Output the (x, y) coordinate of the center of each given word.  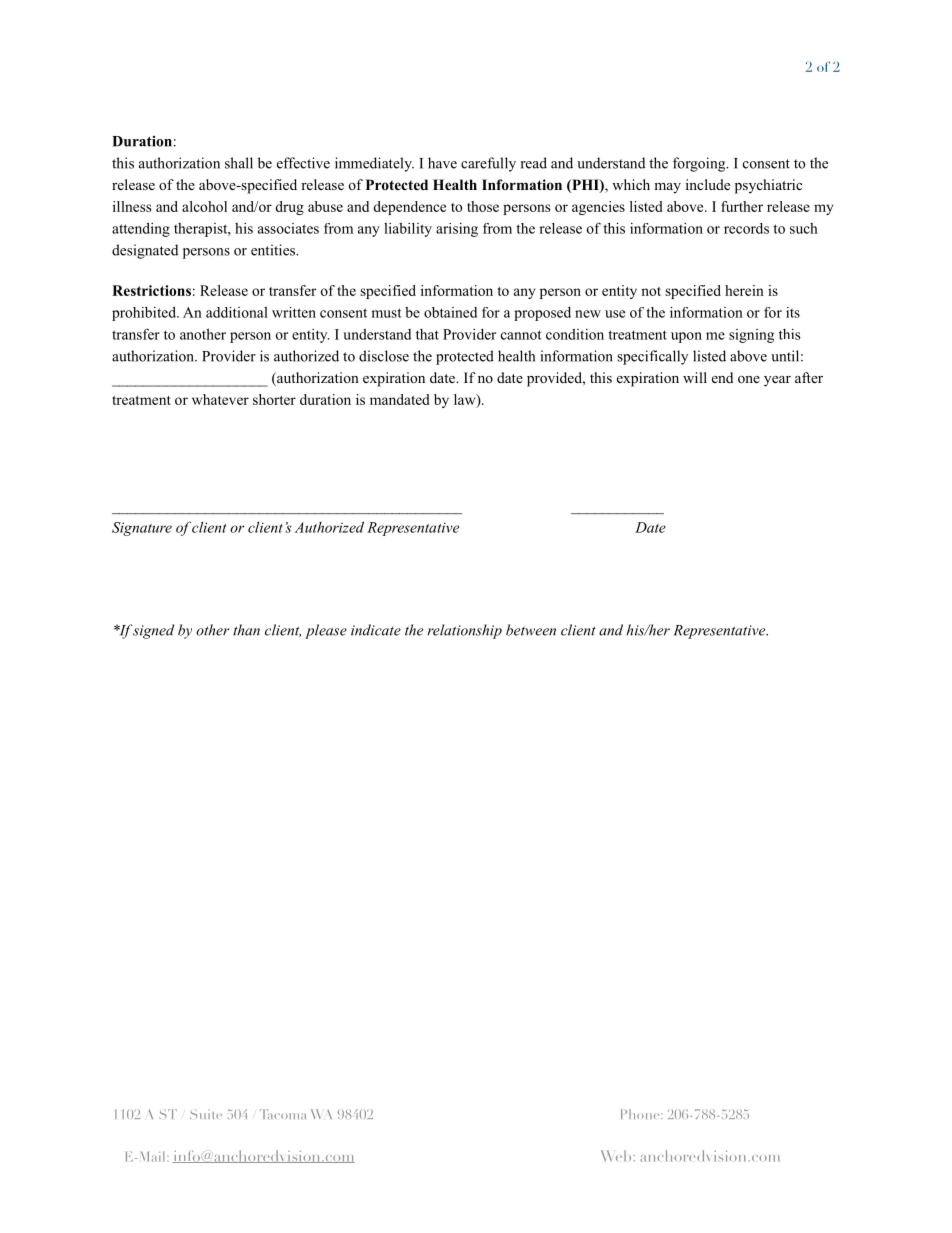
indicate (376, 630)
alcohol (204, 206)
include (708, 184)
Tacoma (283, 1114)
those (483, 206)
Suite (206, 1114)
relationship (464, 631)
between (531, 630)
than (246, 630)
